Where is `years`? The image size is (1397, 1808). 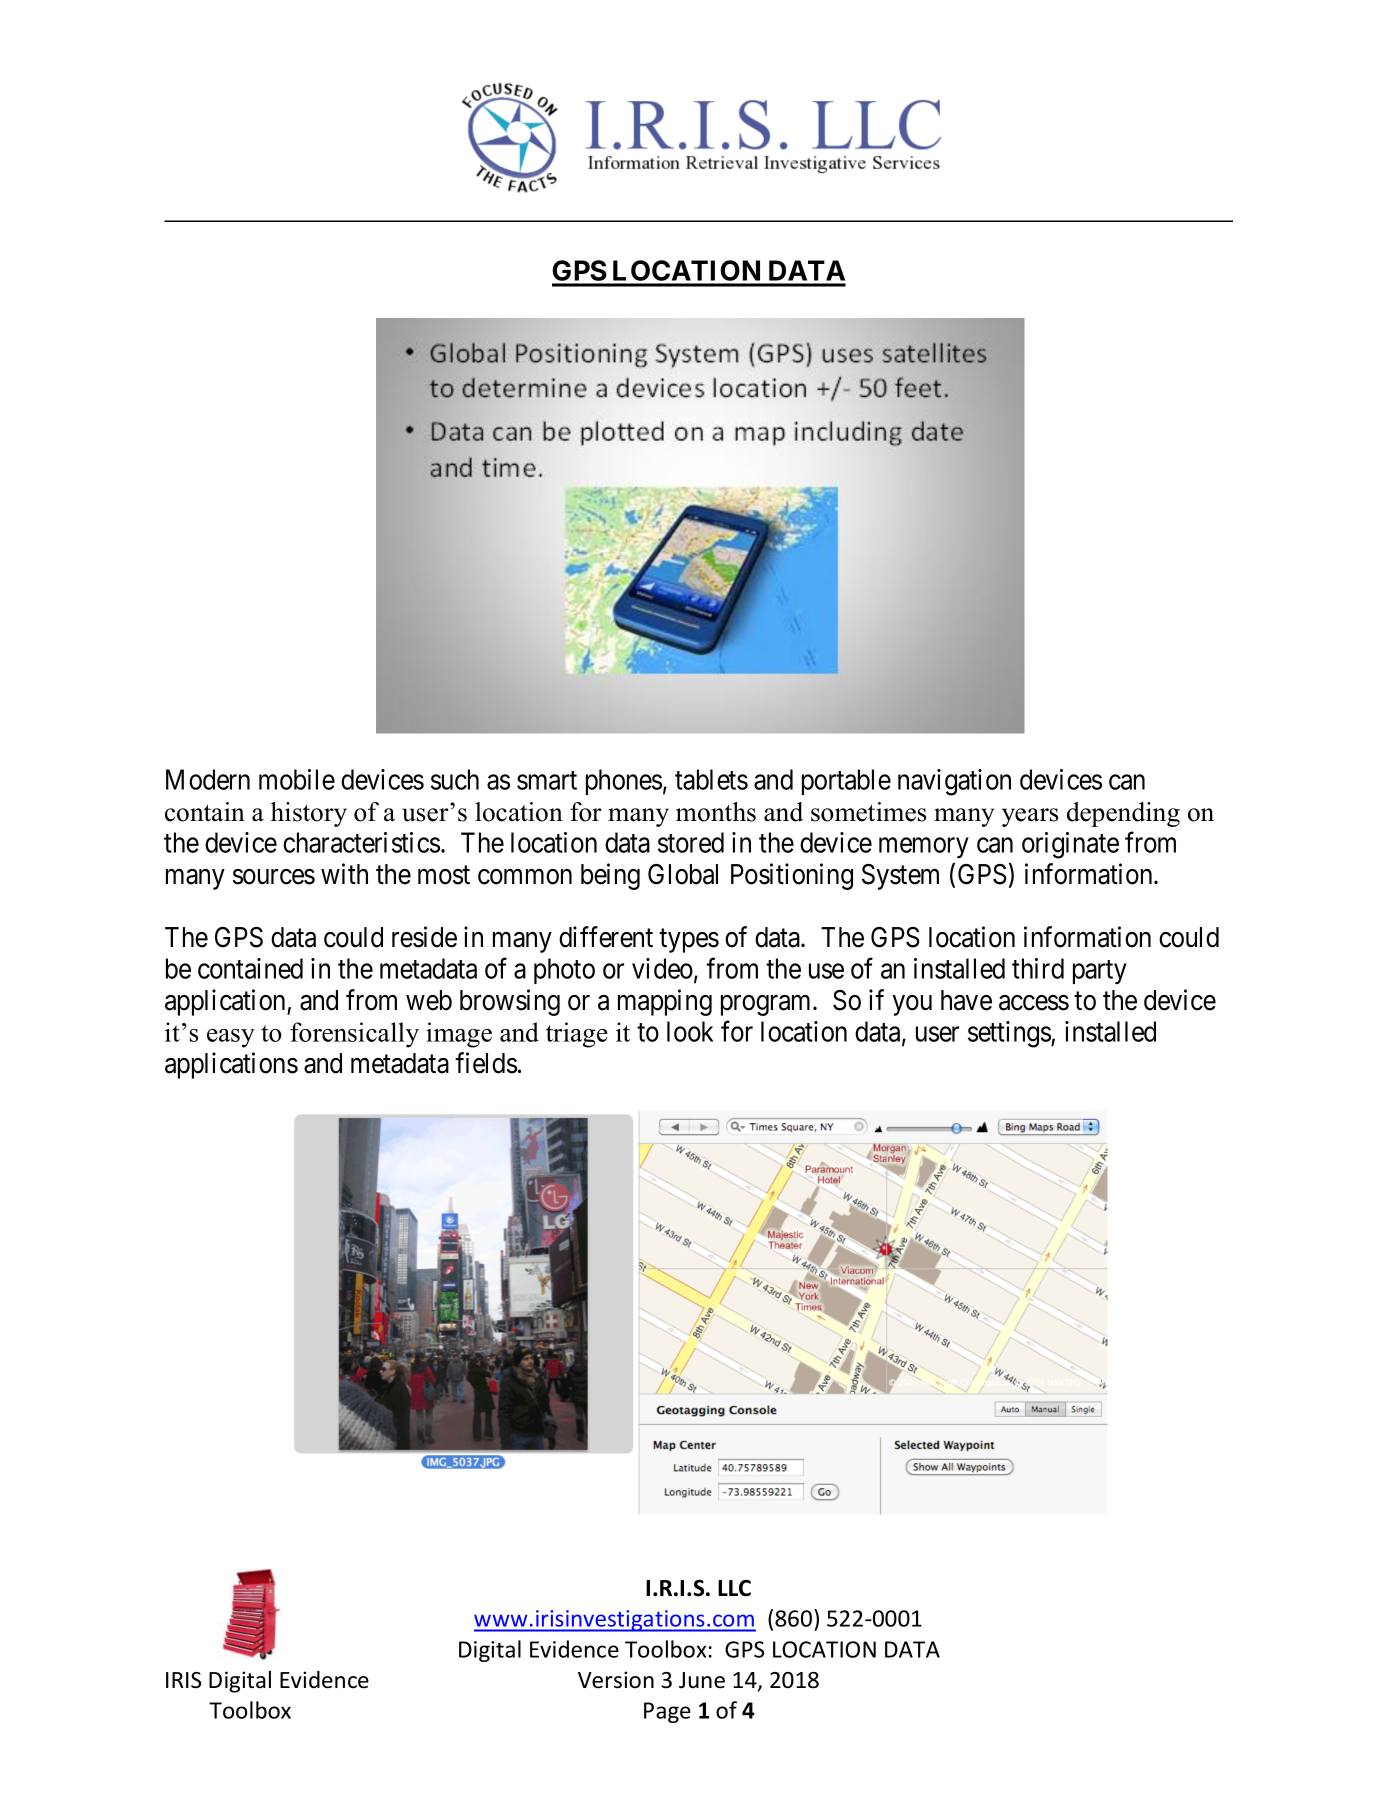 years is located at coordinates (1030, 817).
